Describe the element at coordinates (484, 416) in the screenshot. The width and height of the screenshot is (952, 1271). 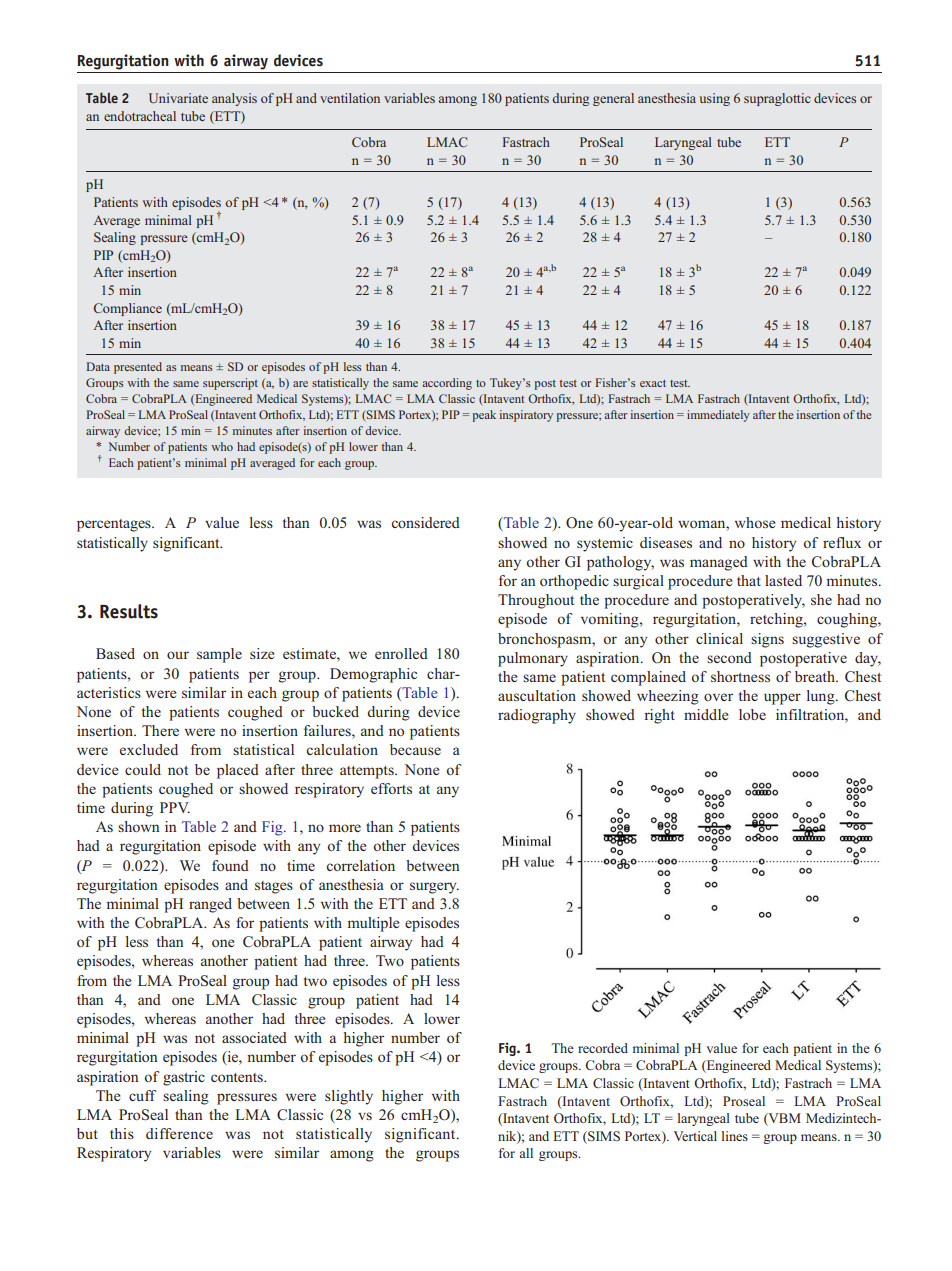
I see `peak` at that location.
